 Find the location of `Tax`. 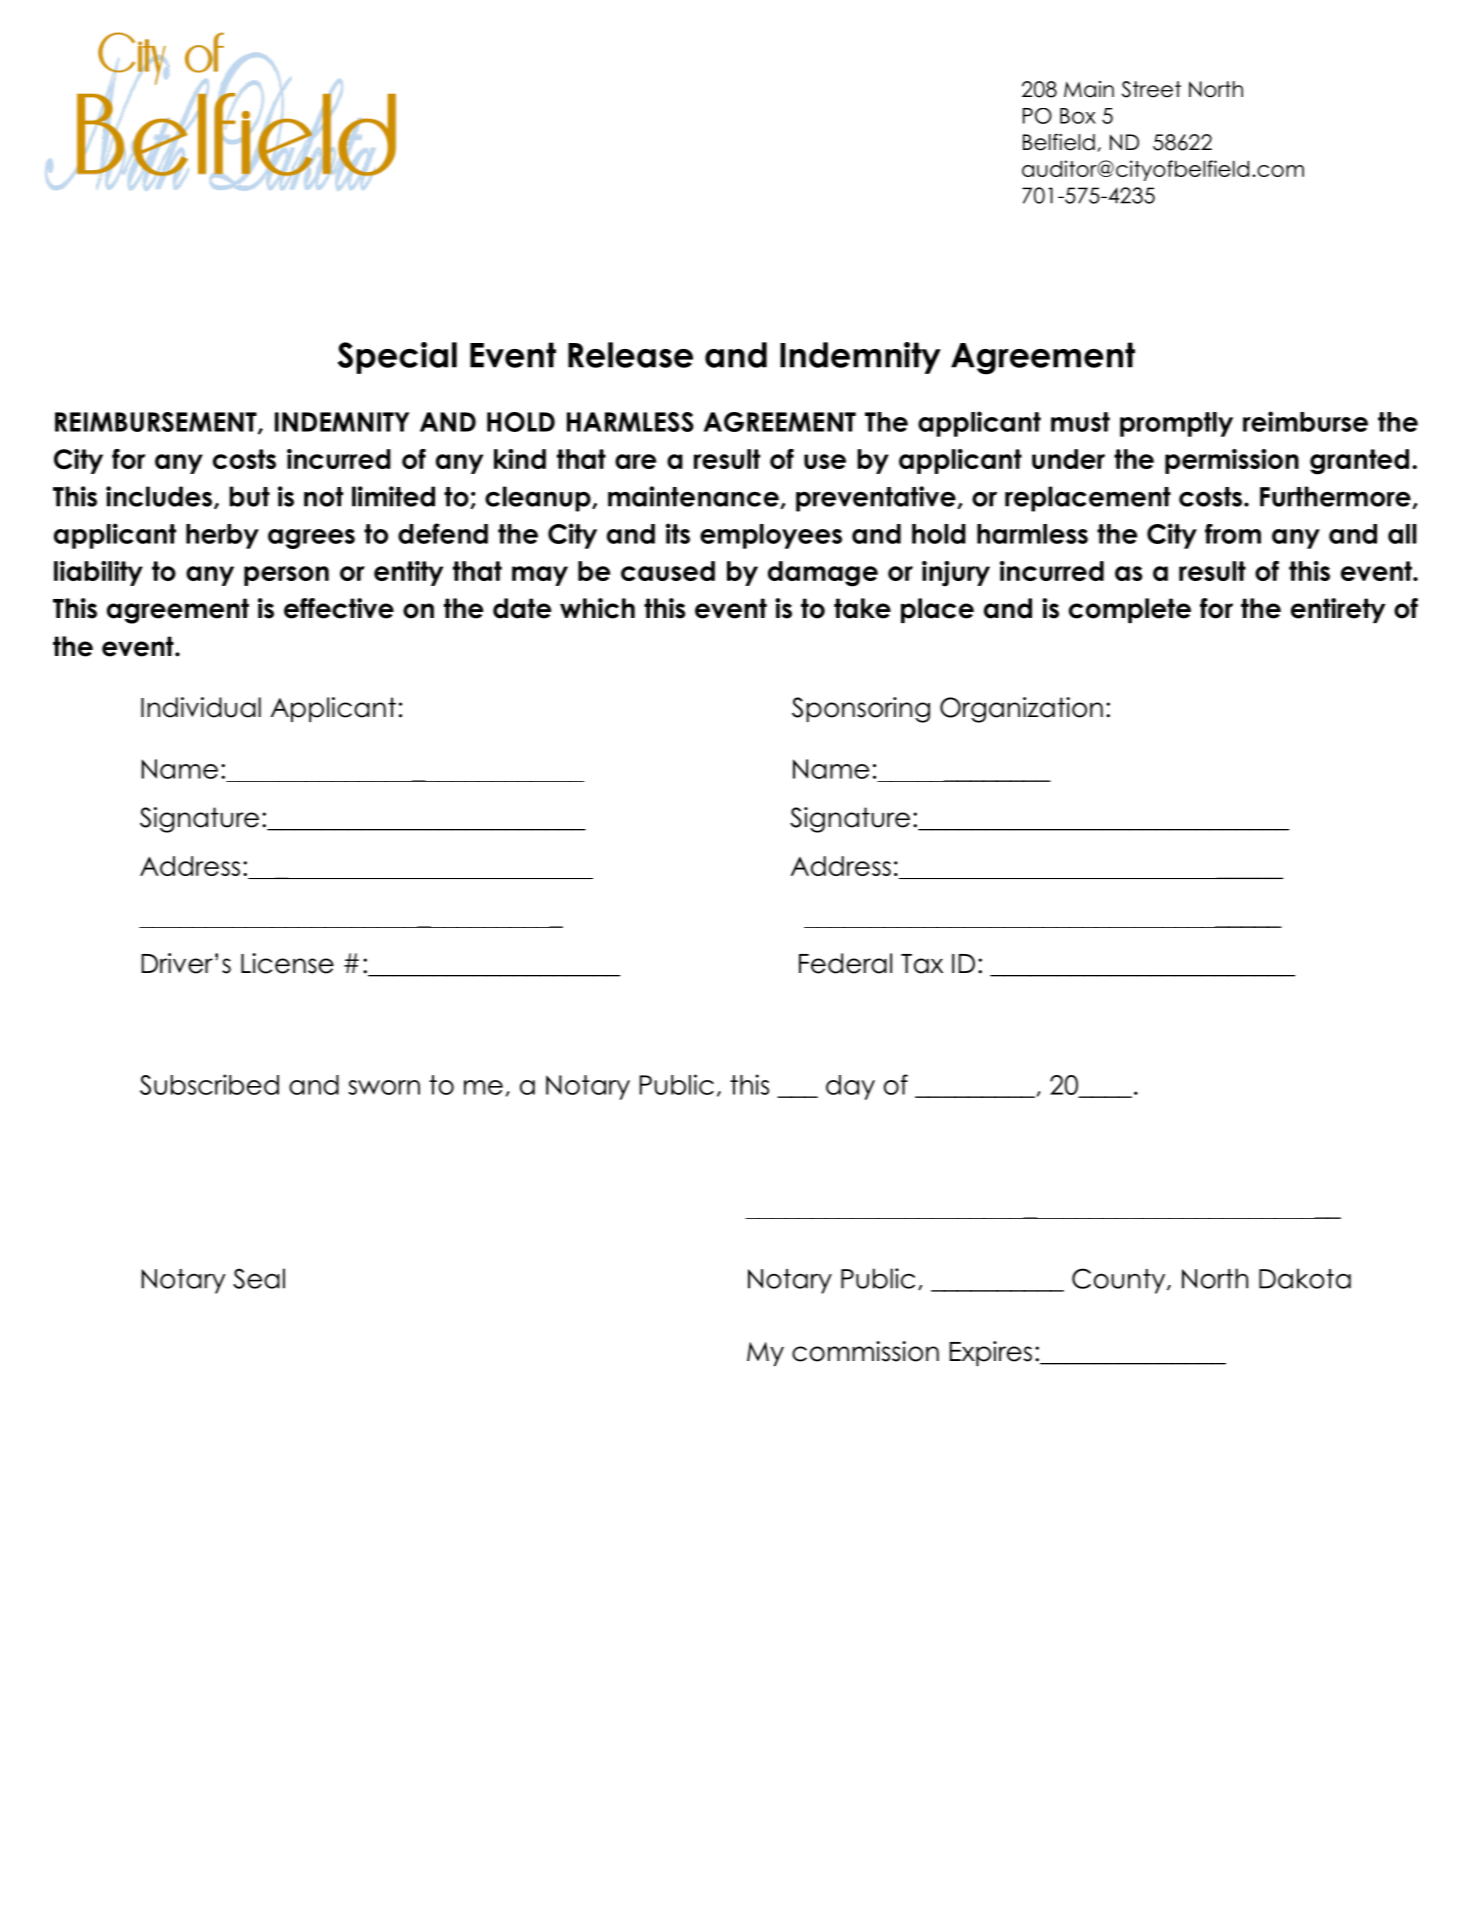

Tax is located at coordinates (922, 964).
